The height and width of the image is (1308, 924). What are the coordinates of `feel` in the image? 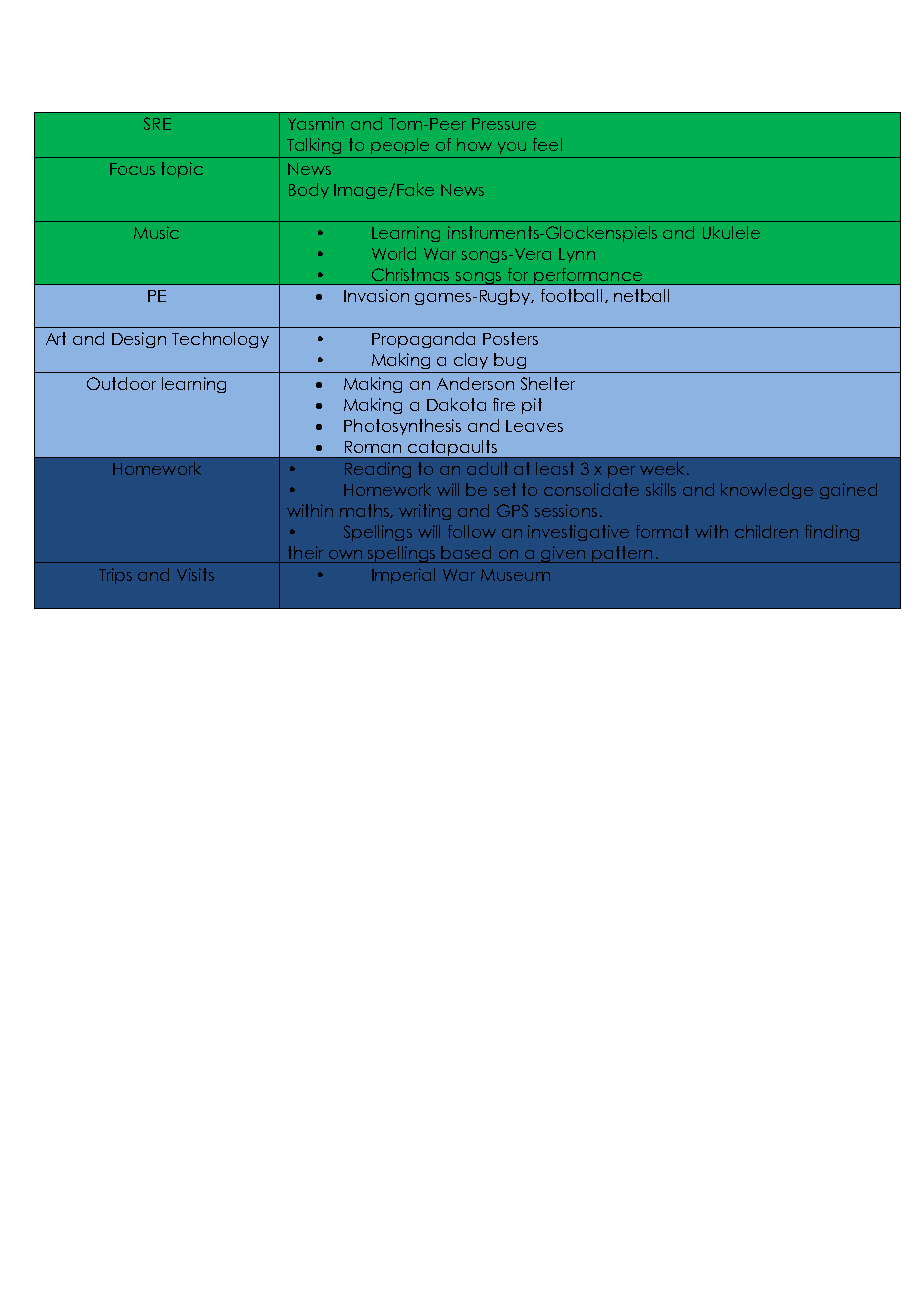 It's located at (547, 144).
